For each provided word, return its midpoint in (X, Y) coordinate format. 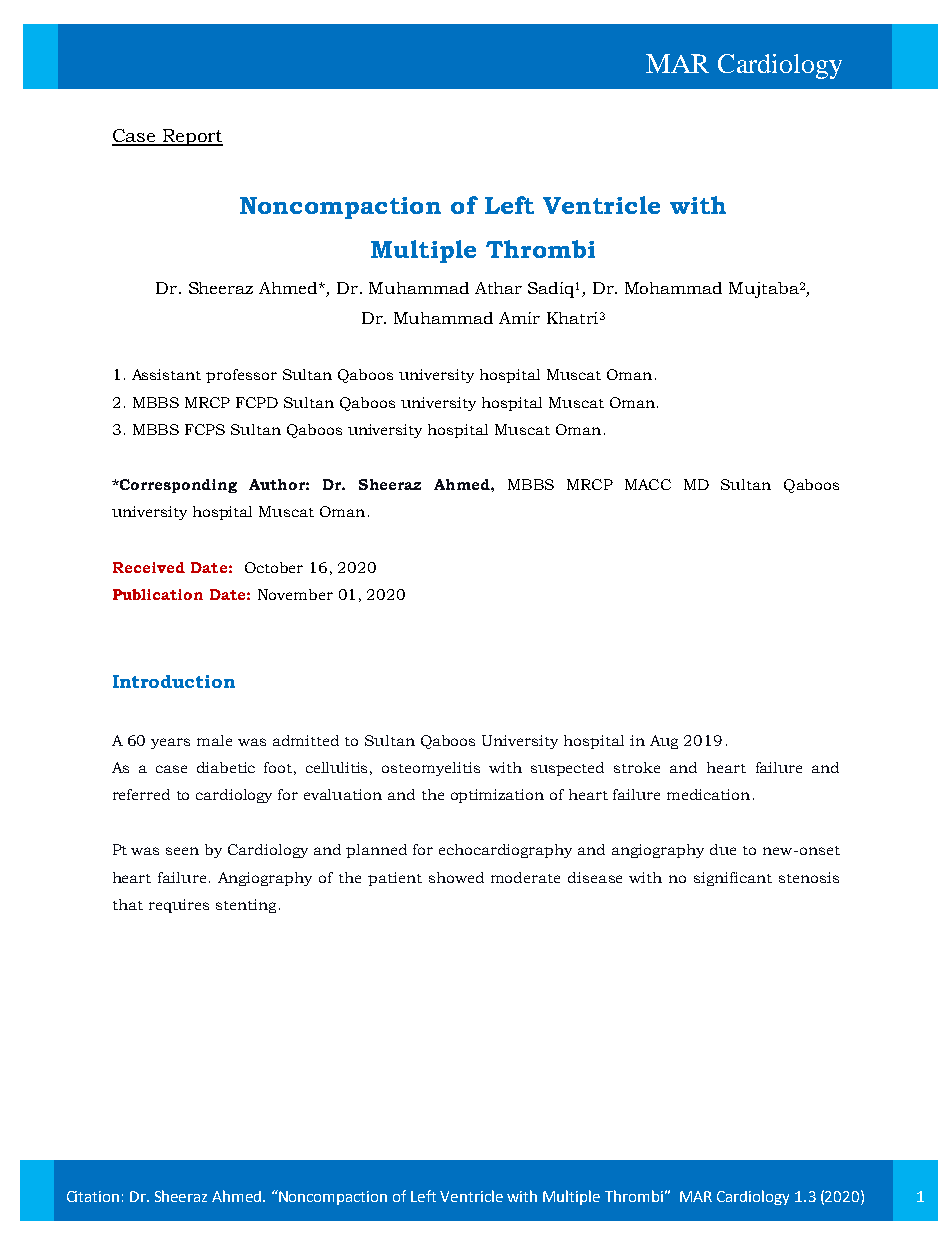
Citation (93, 1196)
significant (733, 879)
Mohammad (673, 288)
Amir (519, 318)
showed (456, 877)
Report (191, 137)
